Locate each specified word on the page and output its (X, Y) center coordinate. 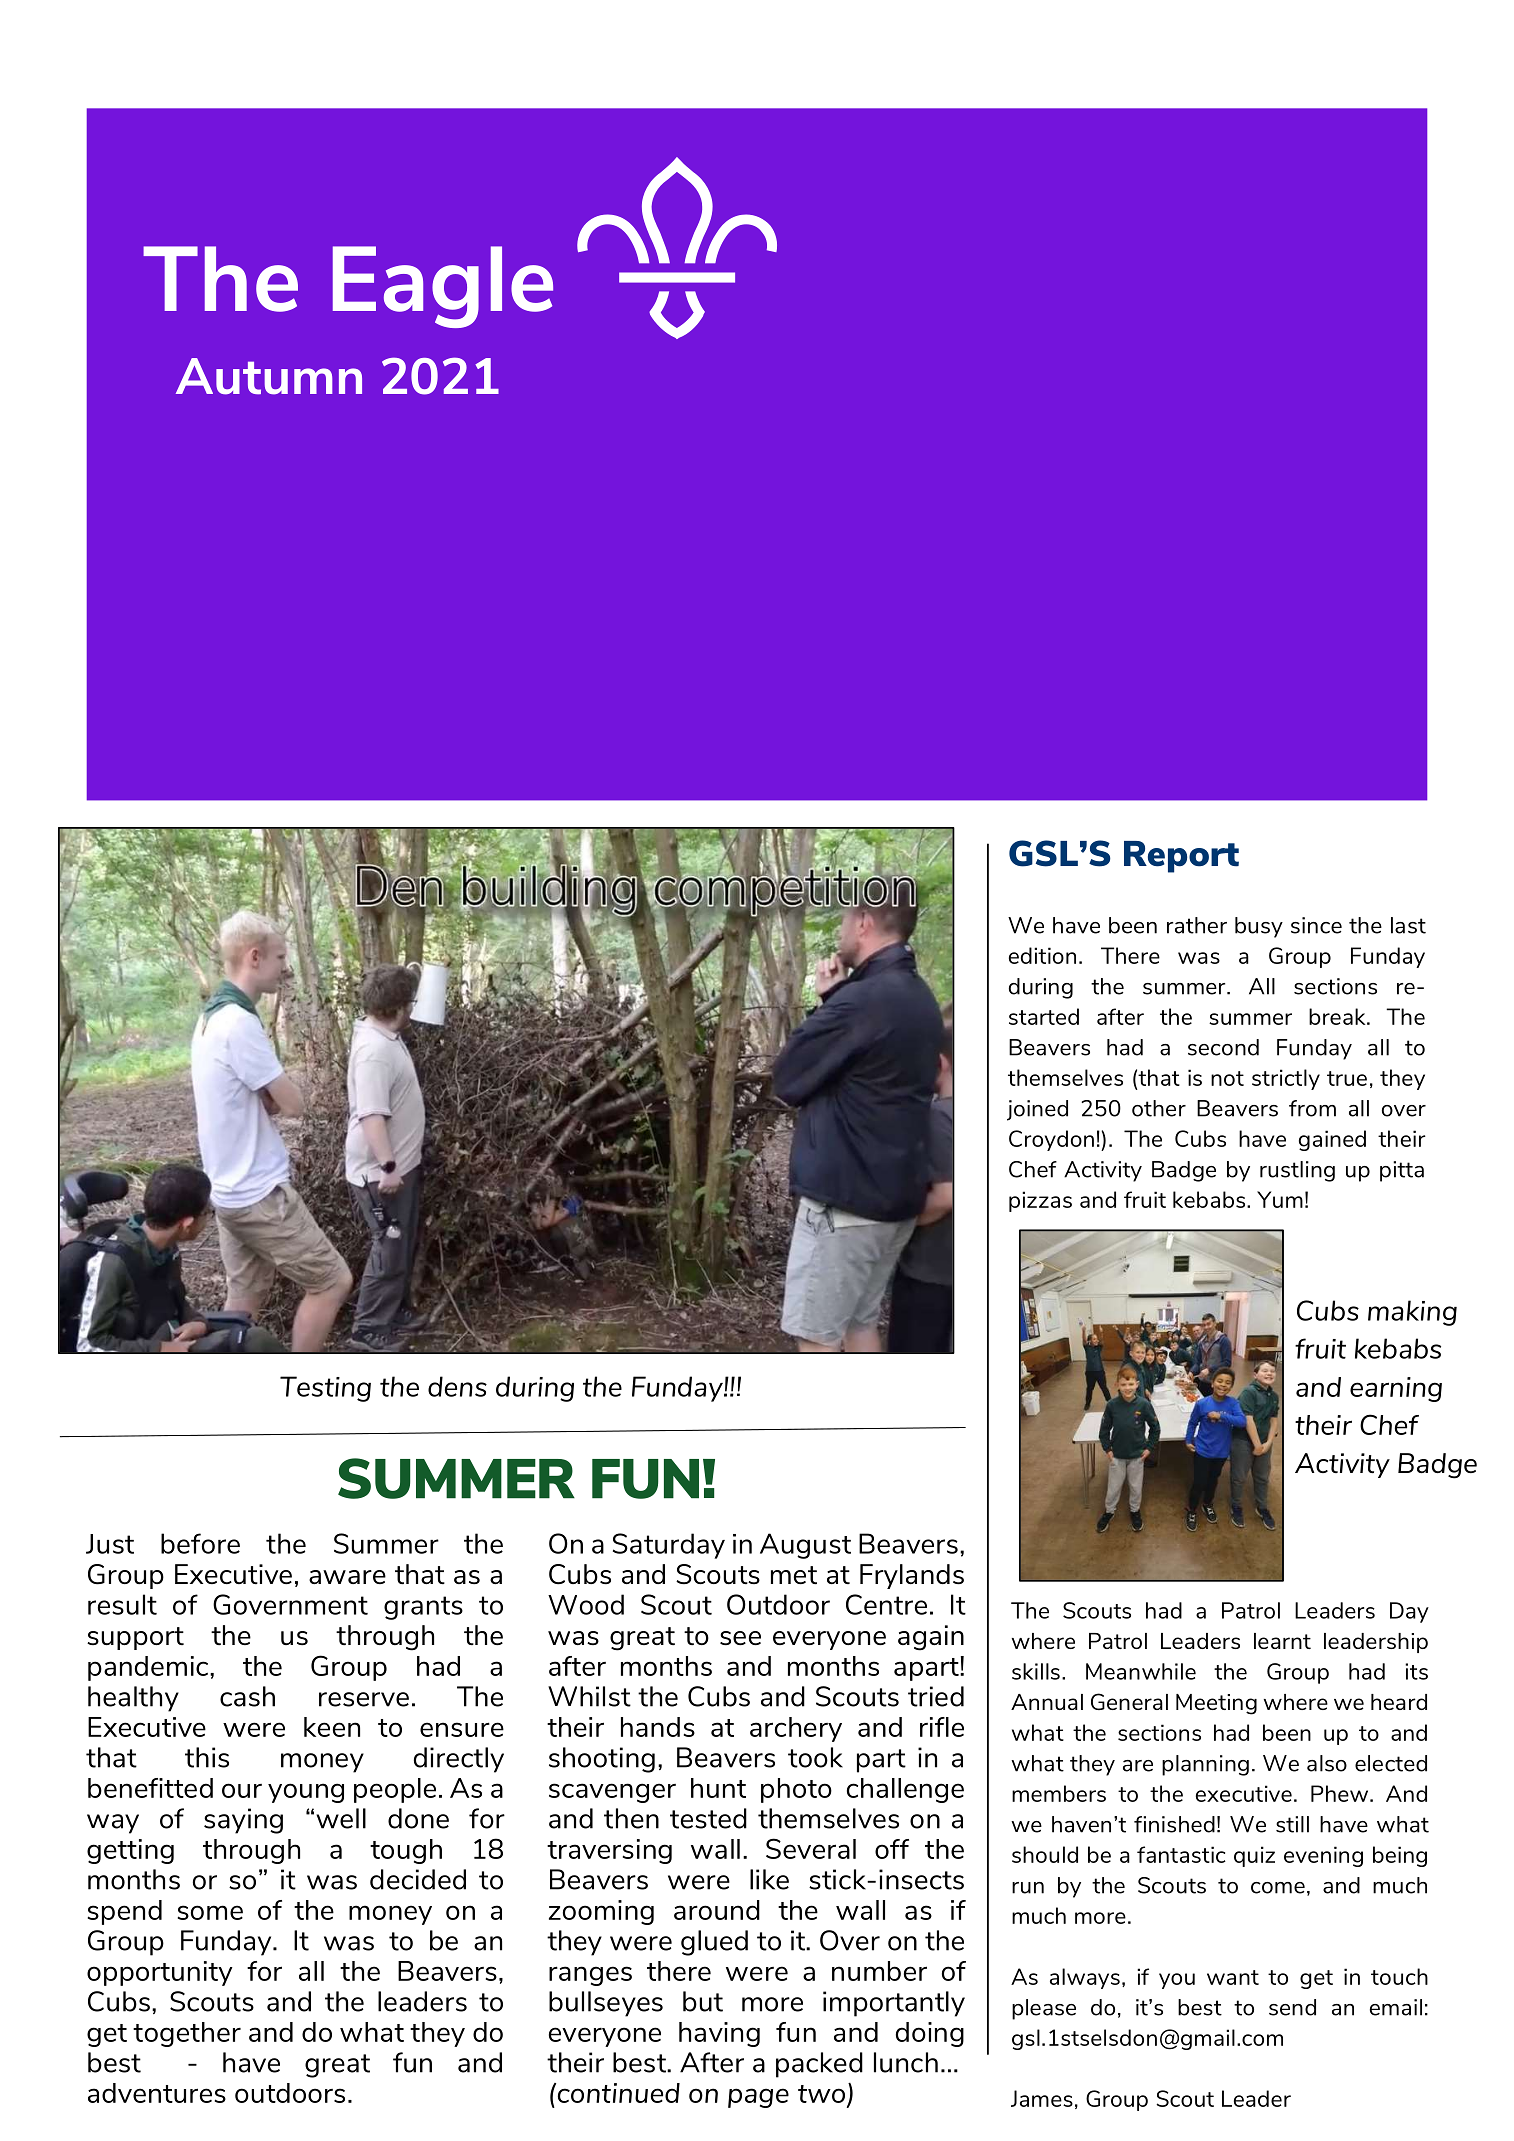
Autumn (269, 376)
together (187, 2034)
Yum (1280, 1199)
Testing (325, 1389)
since (1316, 925)
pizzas (1040, 1201)
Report (1181, 857)
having (719, 2034)
